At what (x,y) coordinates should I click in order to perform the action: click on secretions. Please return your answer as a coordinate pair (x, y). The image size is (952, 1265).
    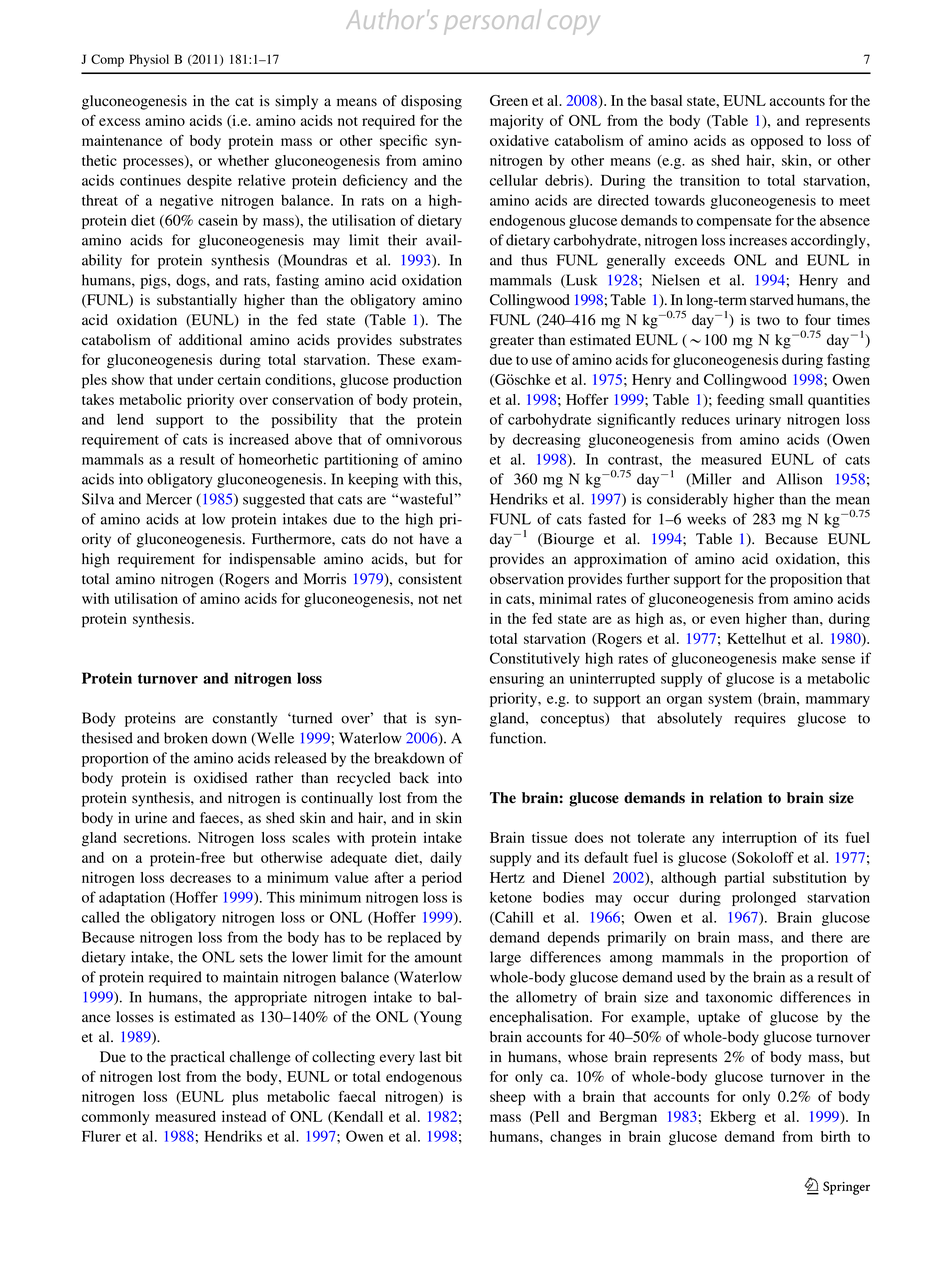
    Looking at the image, I should click on (156, 837).
